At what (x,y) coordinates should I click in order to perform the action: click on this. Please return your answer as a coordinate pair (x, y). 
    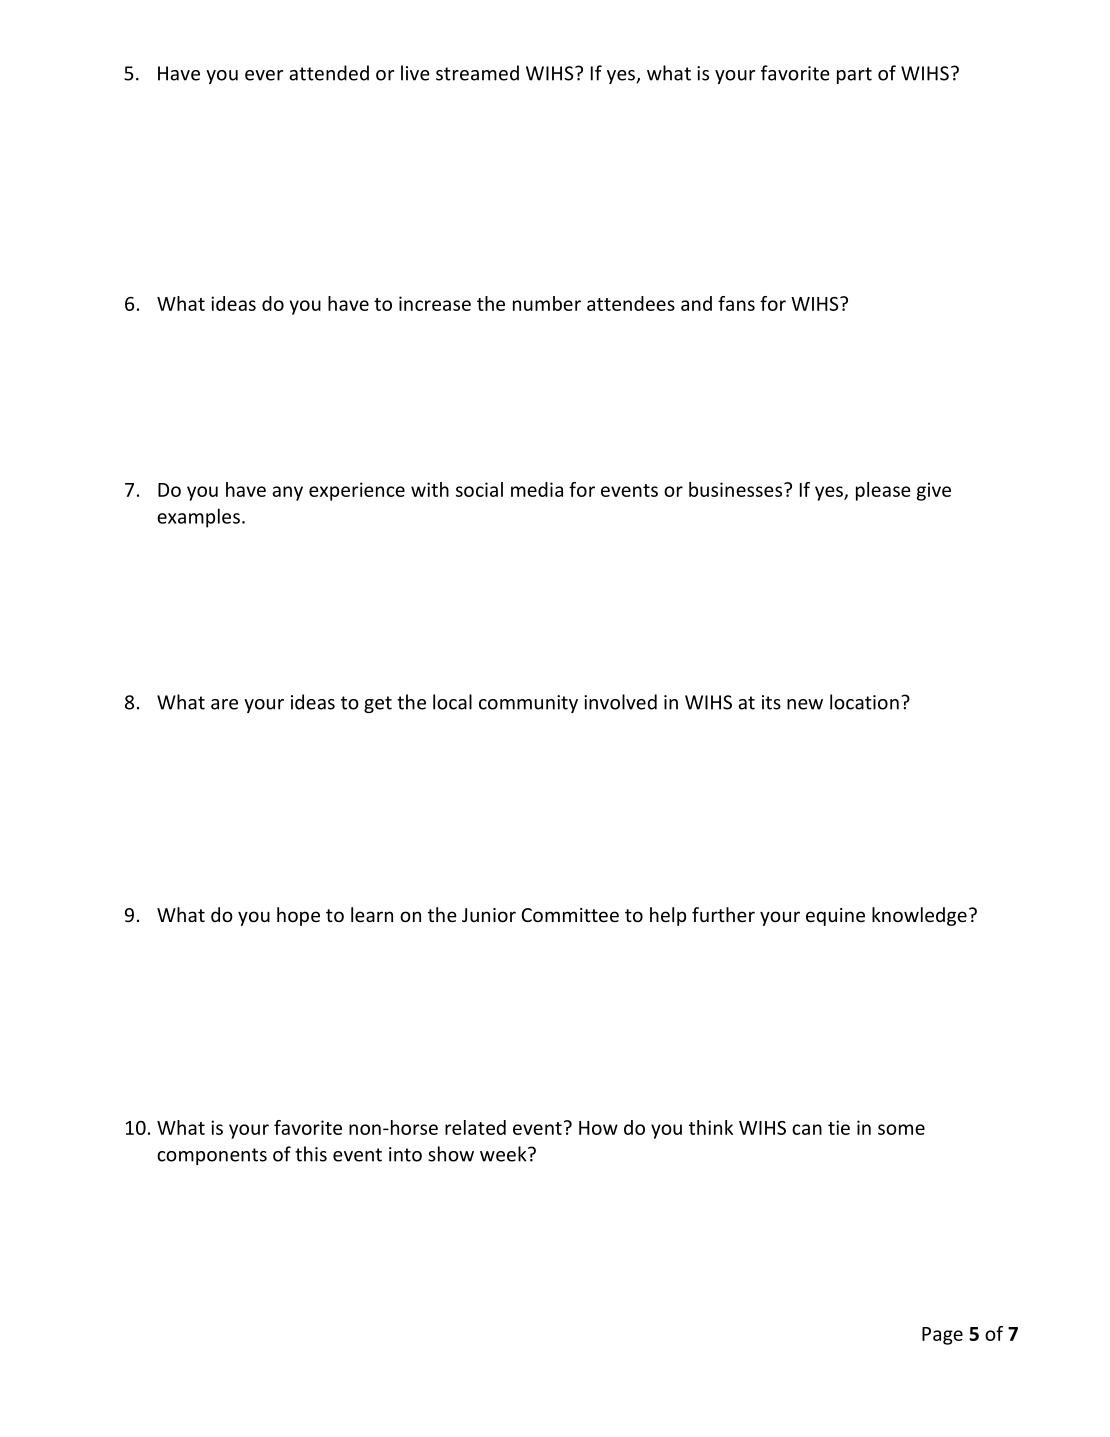
    Looking at the image, I should click on (311, 1154).
